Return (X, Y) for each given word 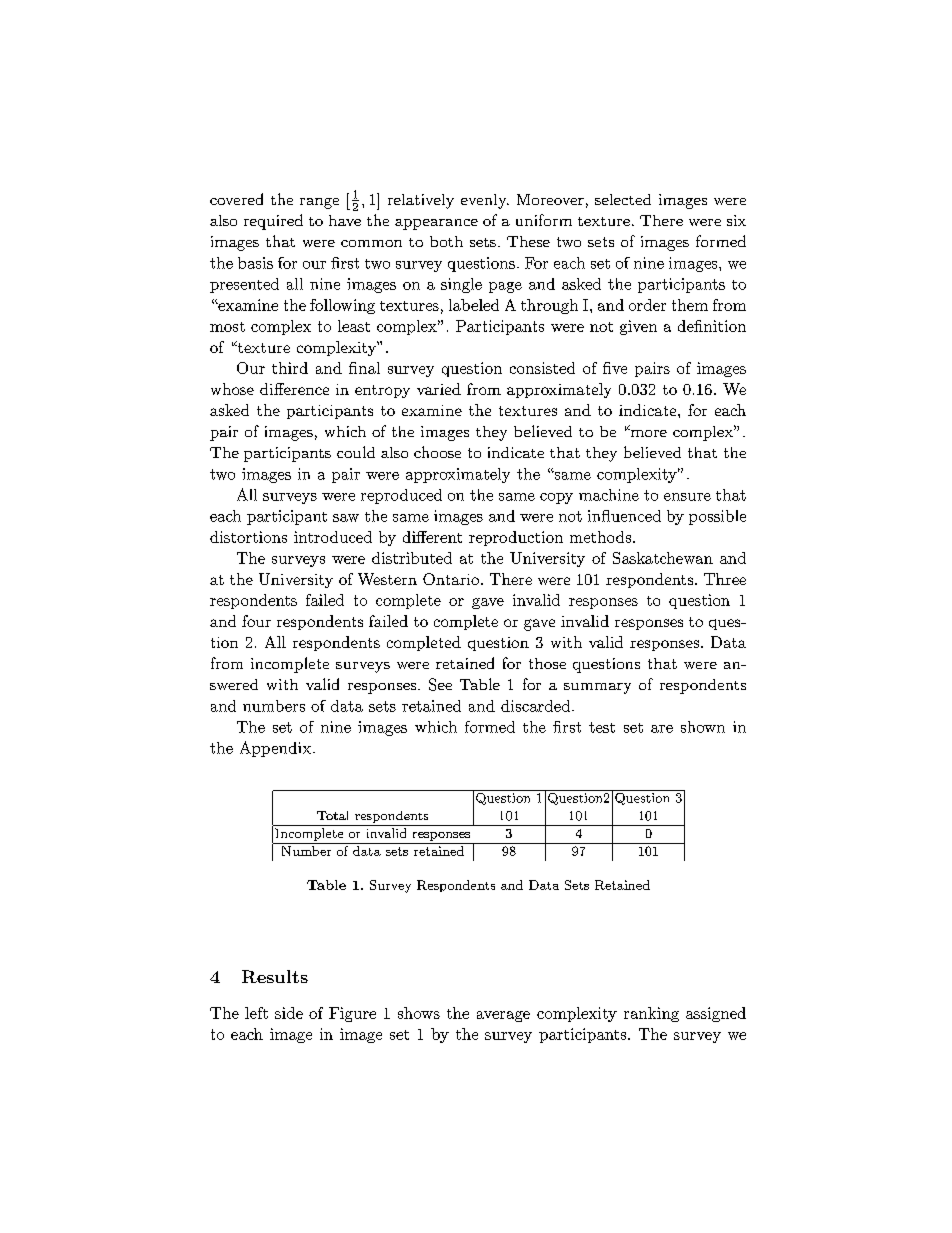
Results (275, 976)
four (256, 621)
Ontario (451, 579)
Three (725, 579)
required (273, 222)
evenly (485, 201)
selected (623, 199)
